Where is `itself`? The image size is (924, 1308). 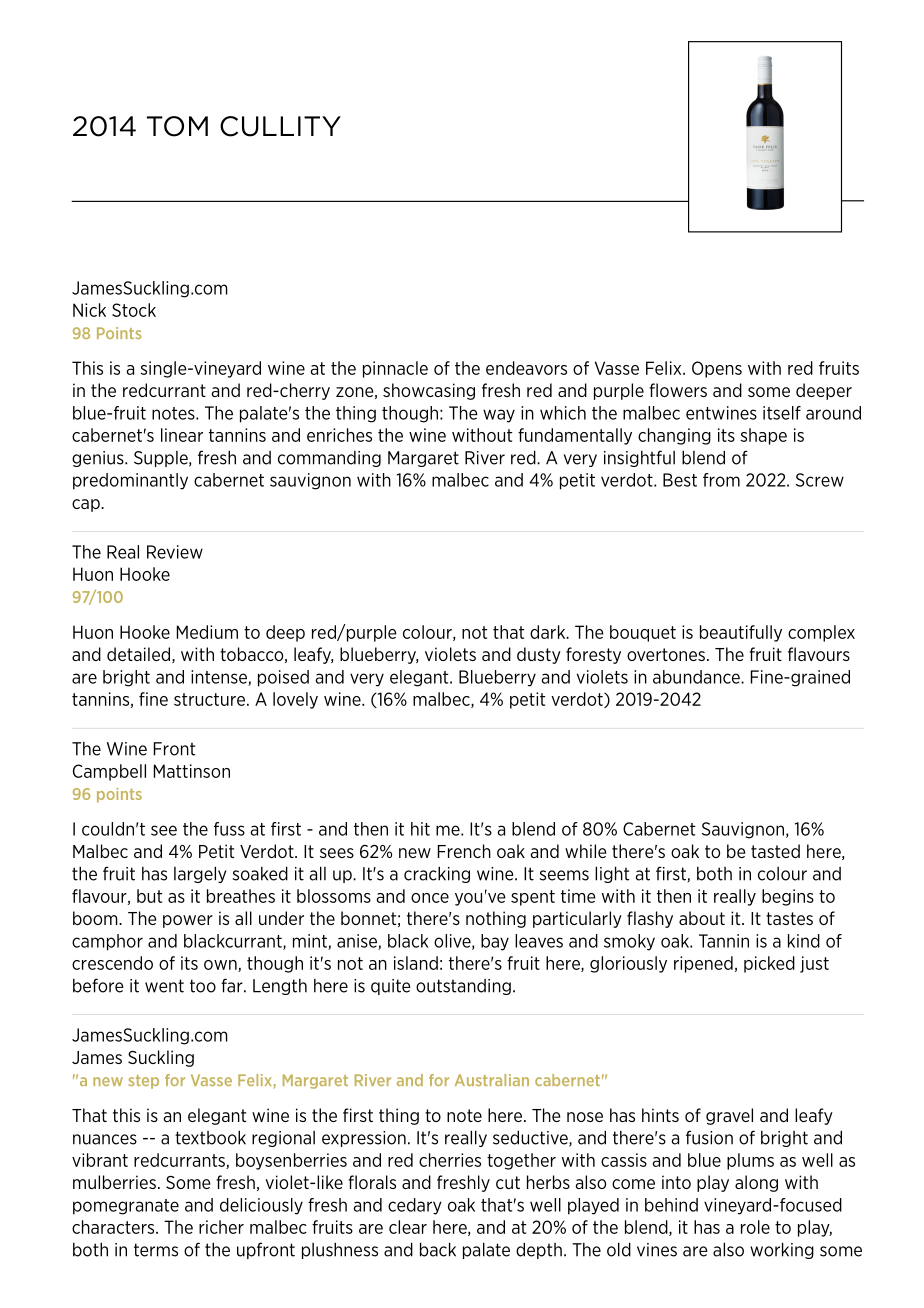
itself is located at coordinates (782, 413).
